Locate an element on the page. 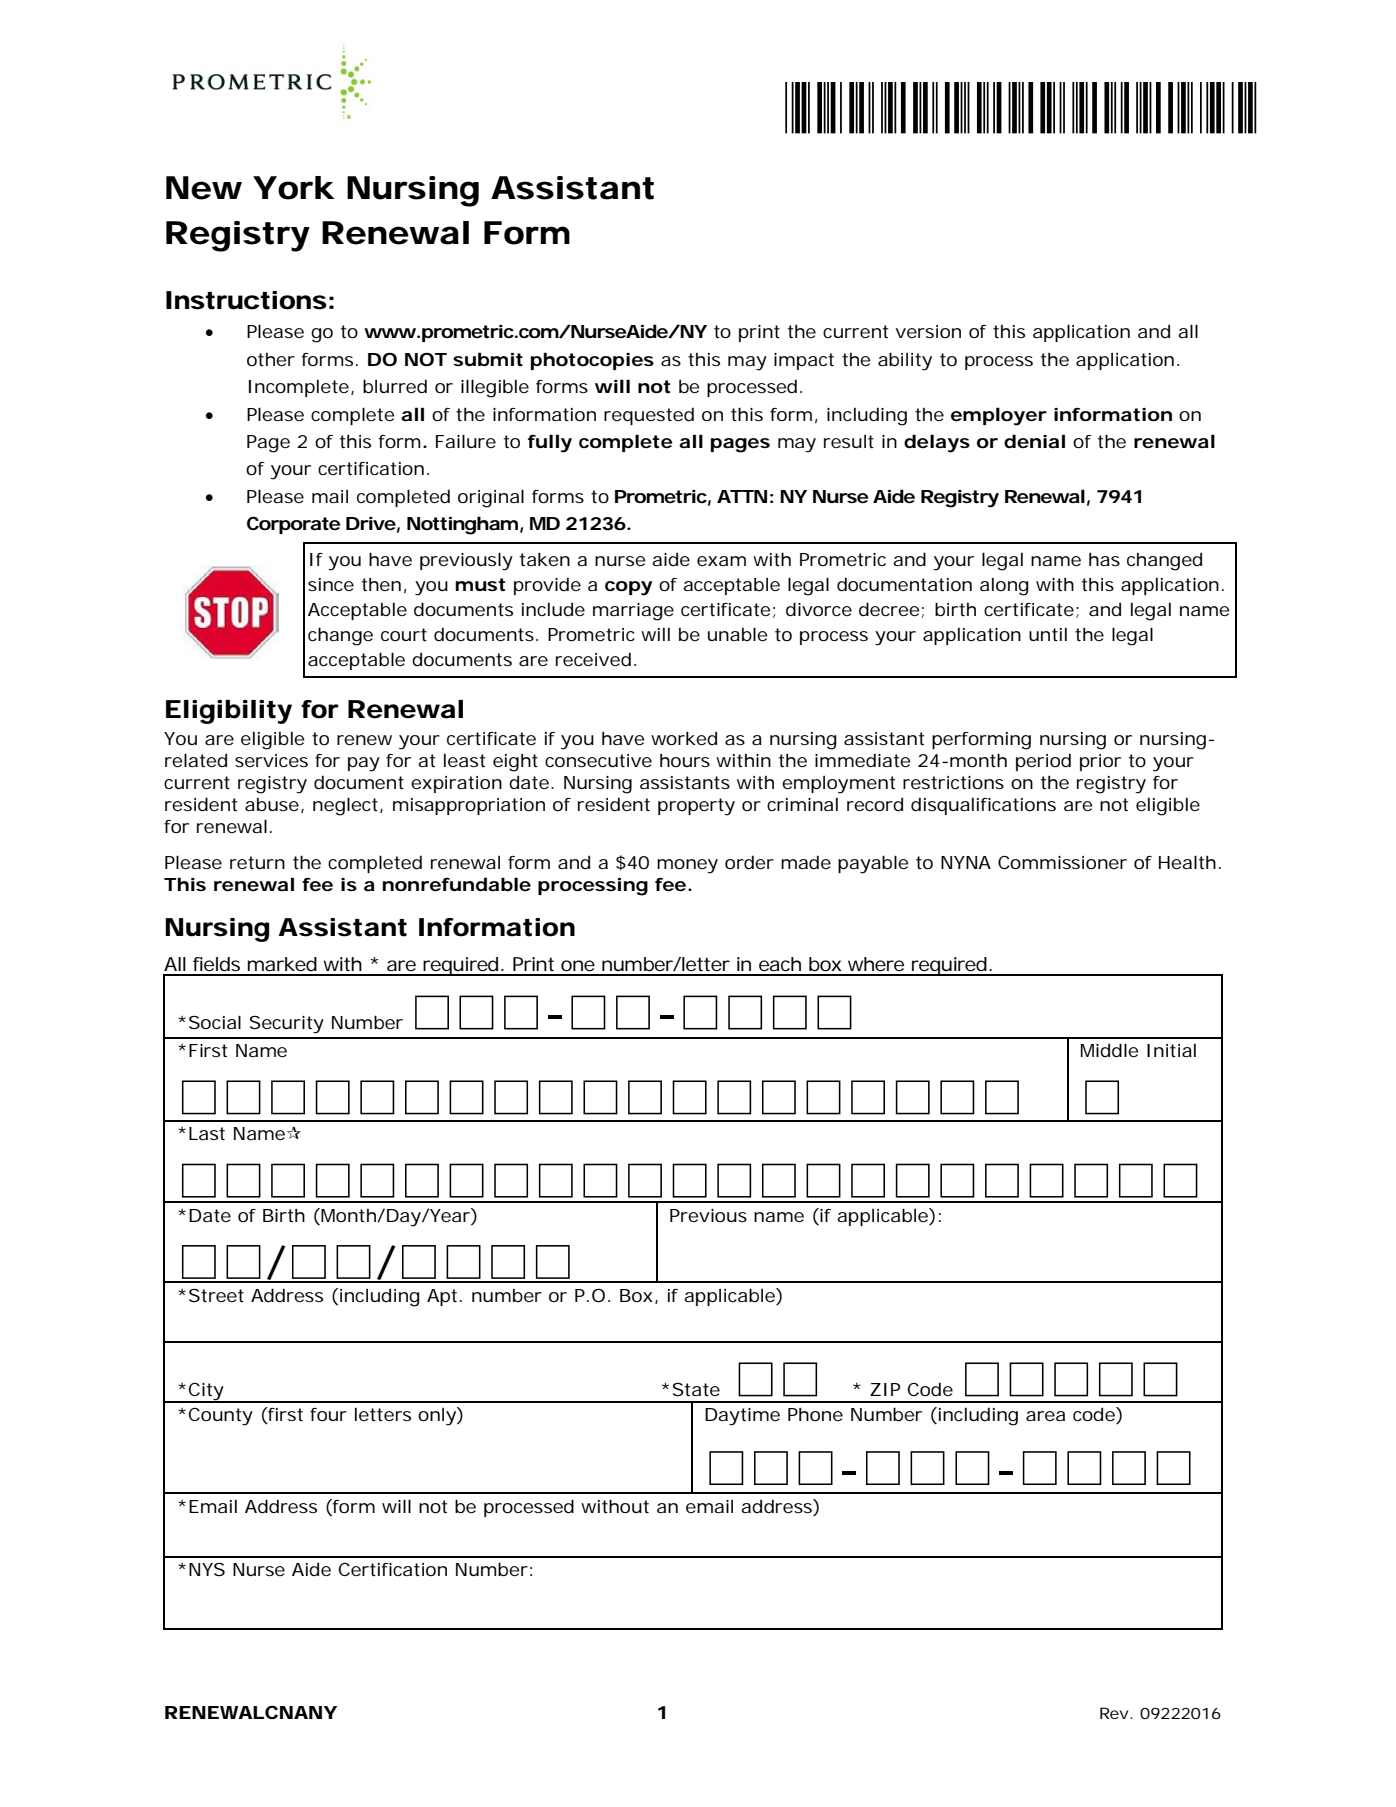  Security is located at coordinates (287, 1025).
